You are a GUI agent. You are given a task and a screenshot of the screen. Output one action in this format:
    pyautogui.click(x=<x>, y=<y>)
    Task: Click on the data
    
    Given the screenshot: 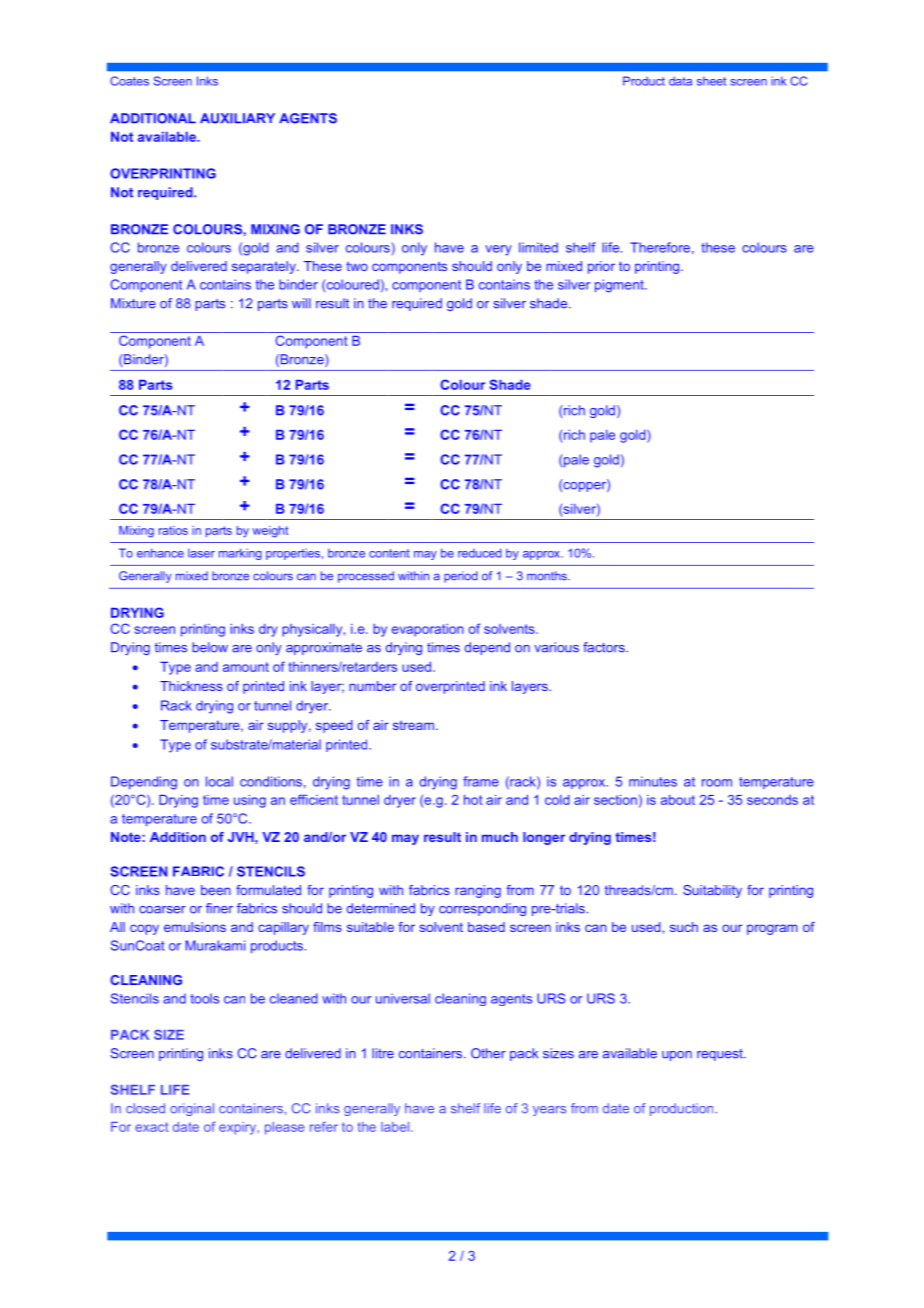 What is the action you would take?
    pyautogui.click(x=680, y=81)
